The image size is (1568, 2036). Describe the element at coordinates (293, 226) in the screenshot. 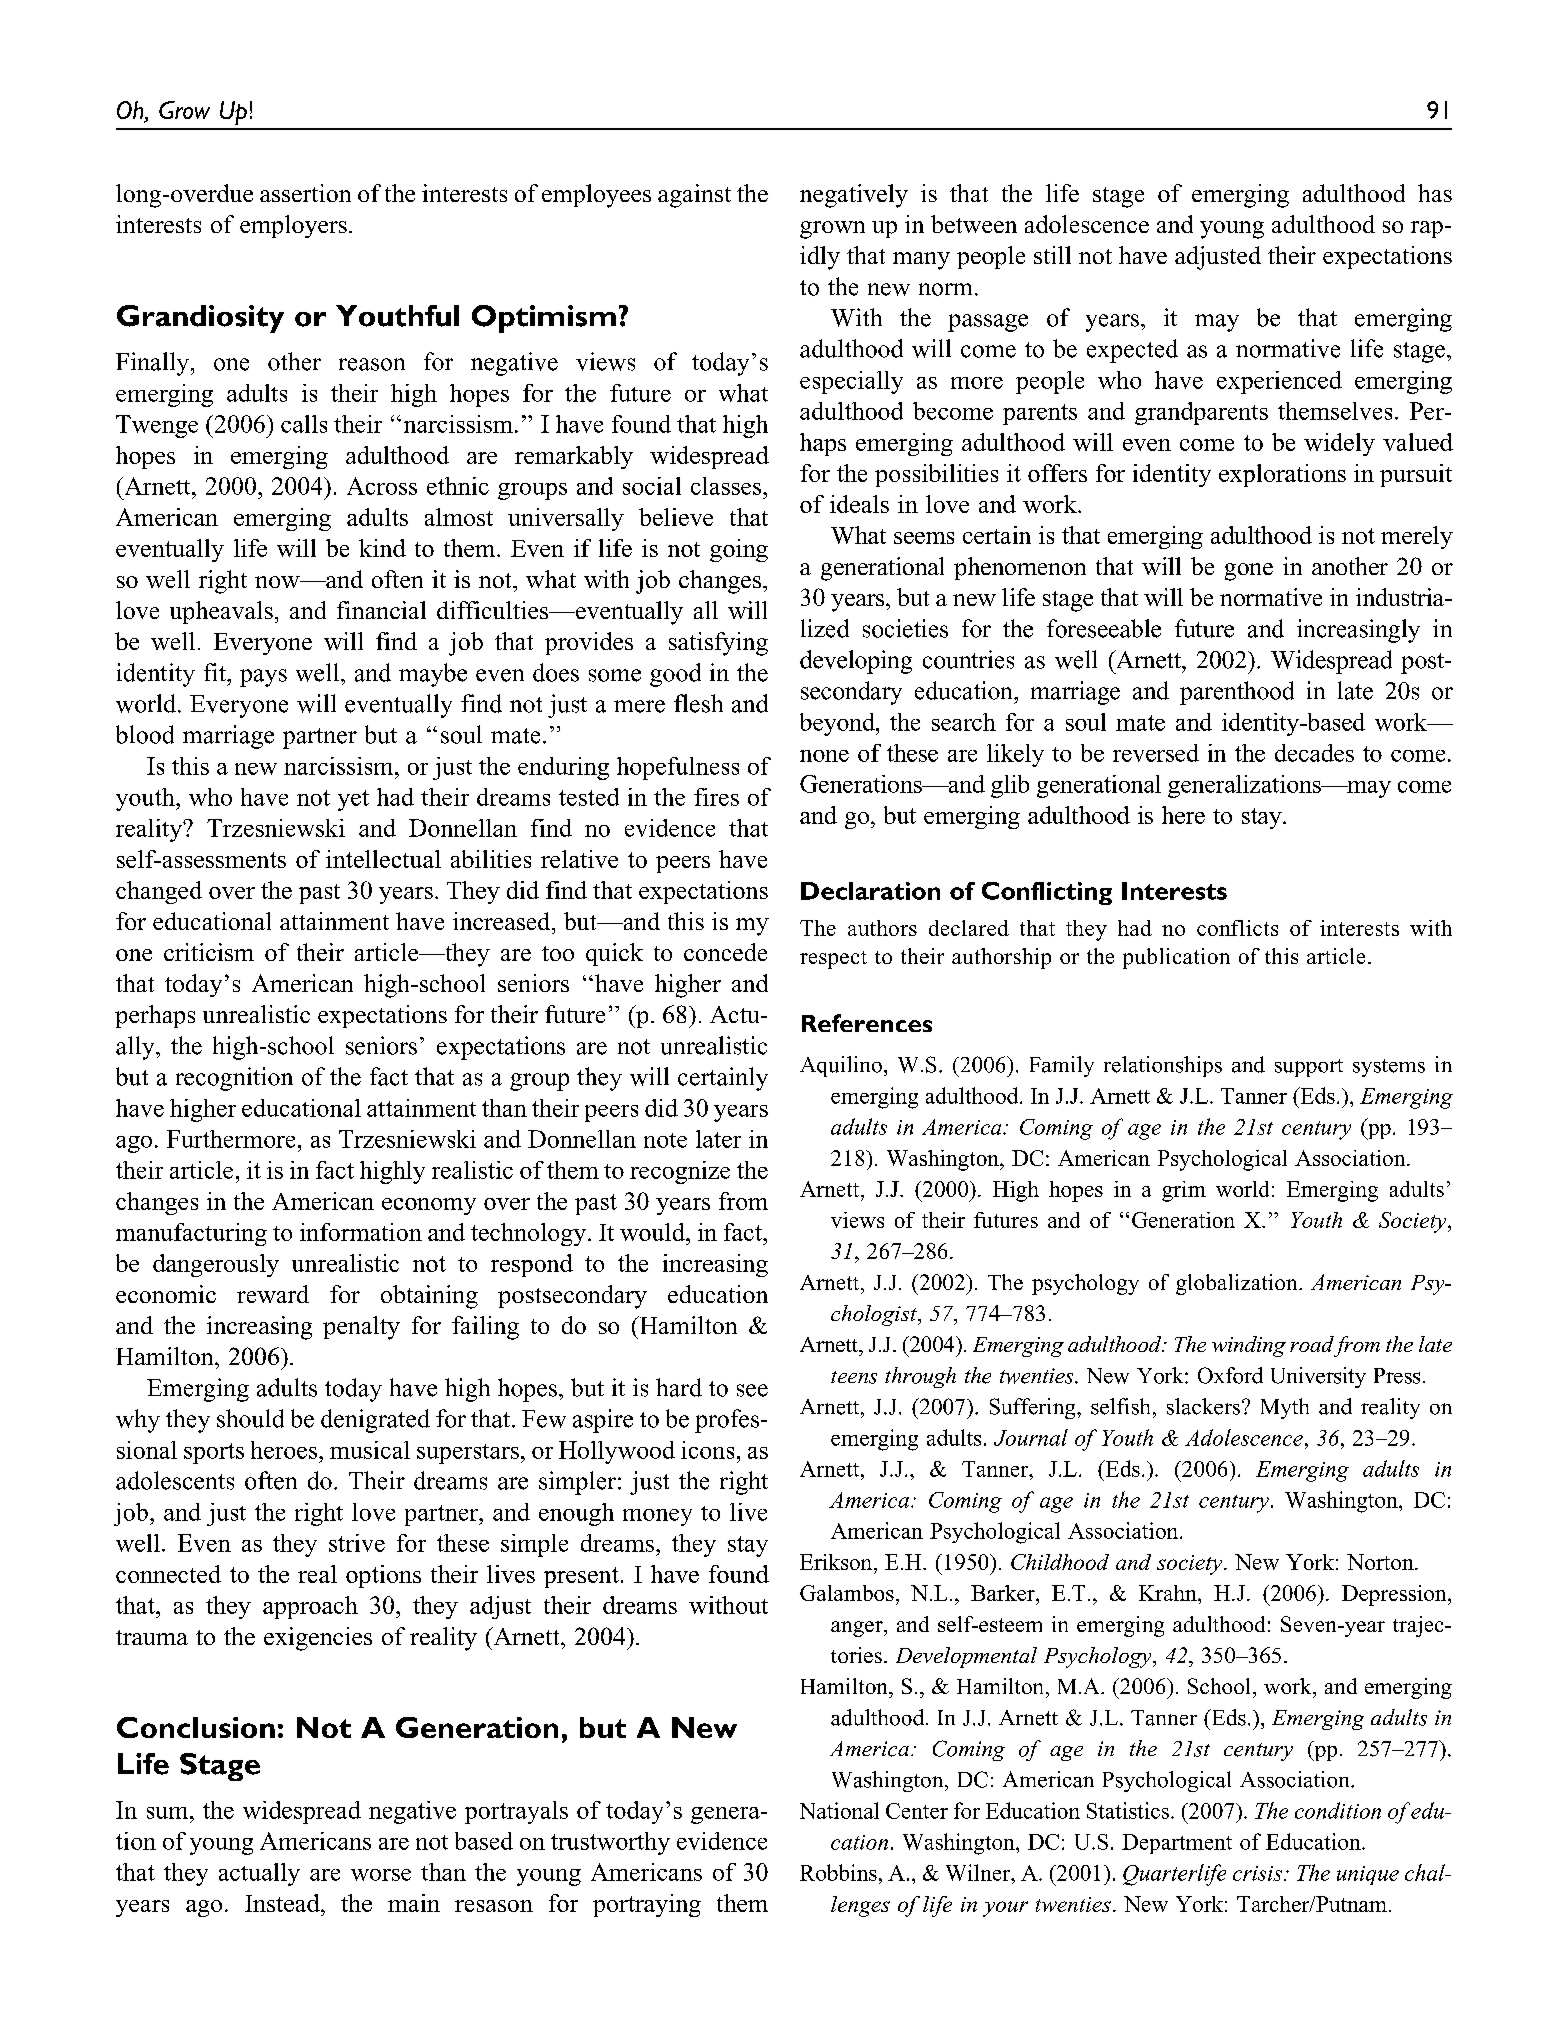

I see `employers` at that location.
